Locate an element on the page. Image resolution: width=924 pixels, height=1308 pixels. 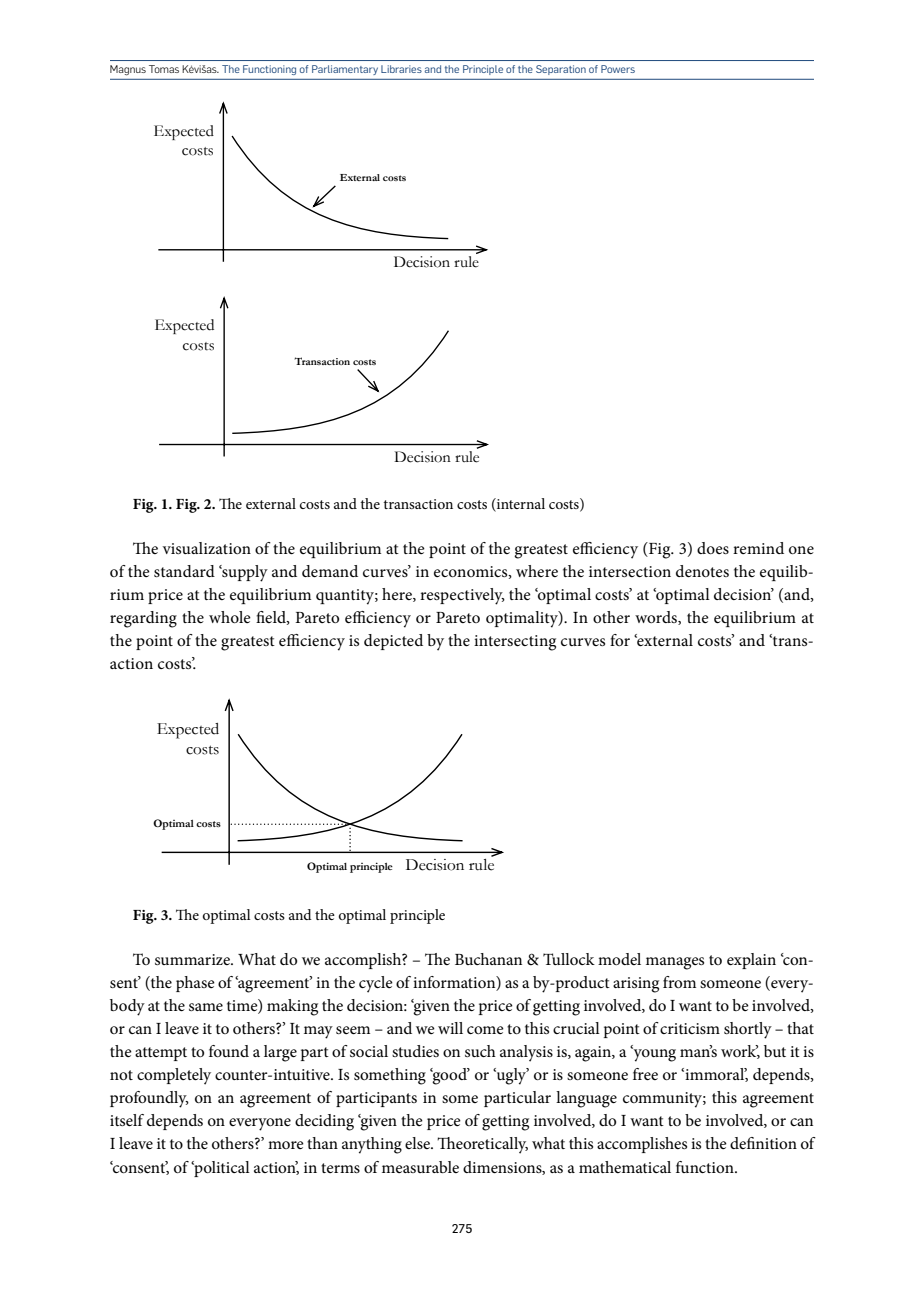
definition is located at coordinates (763, 1143).
